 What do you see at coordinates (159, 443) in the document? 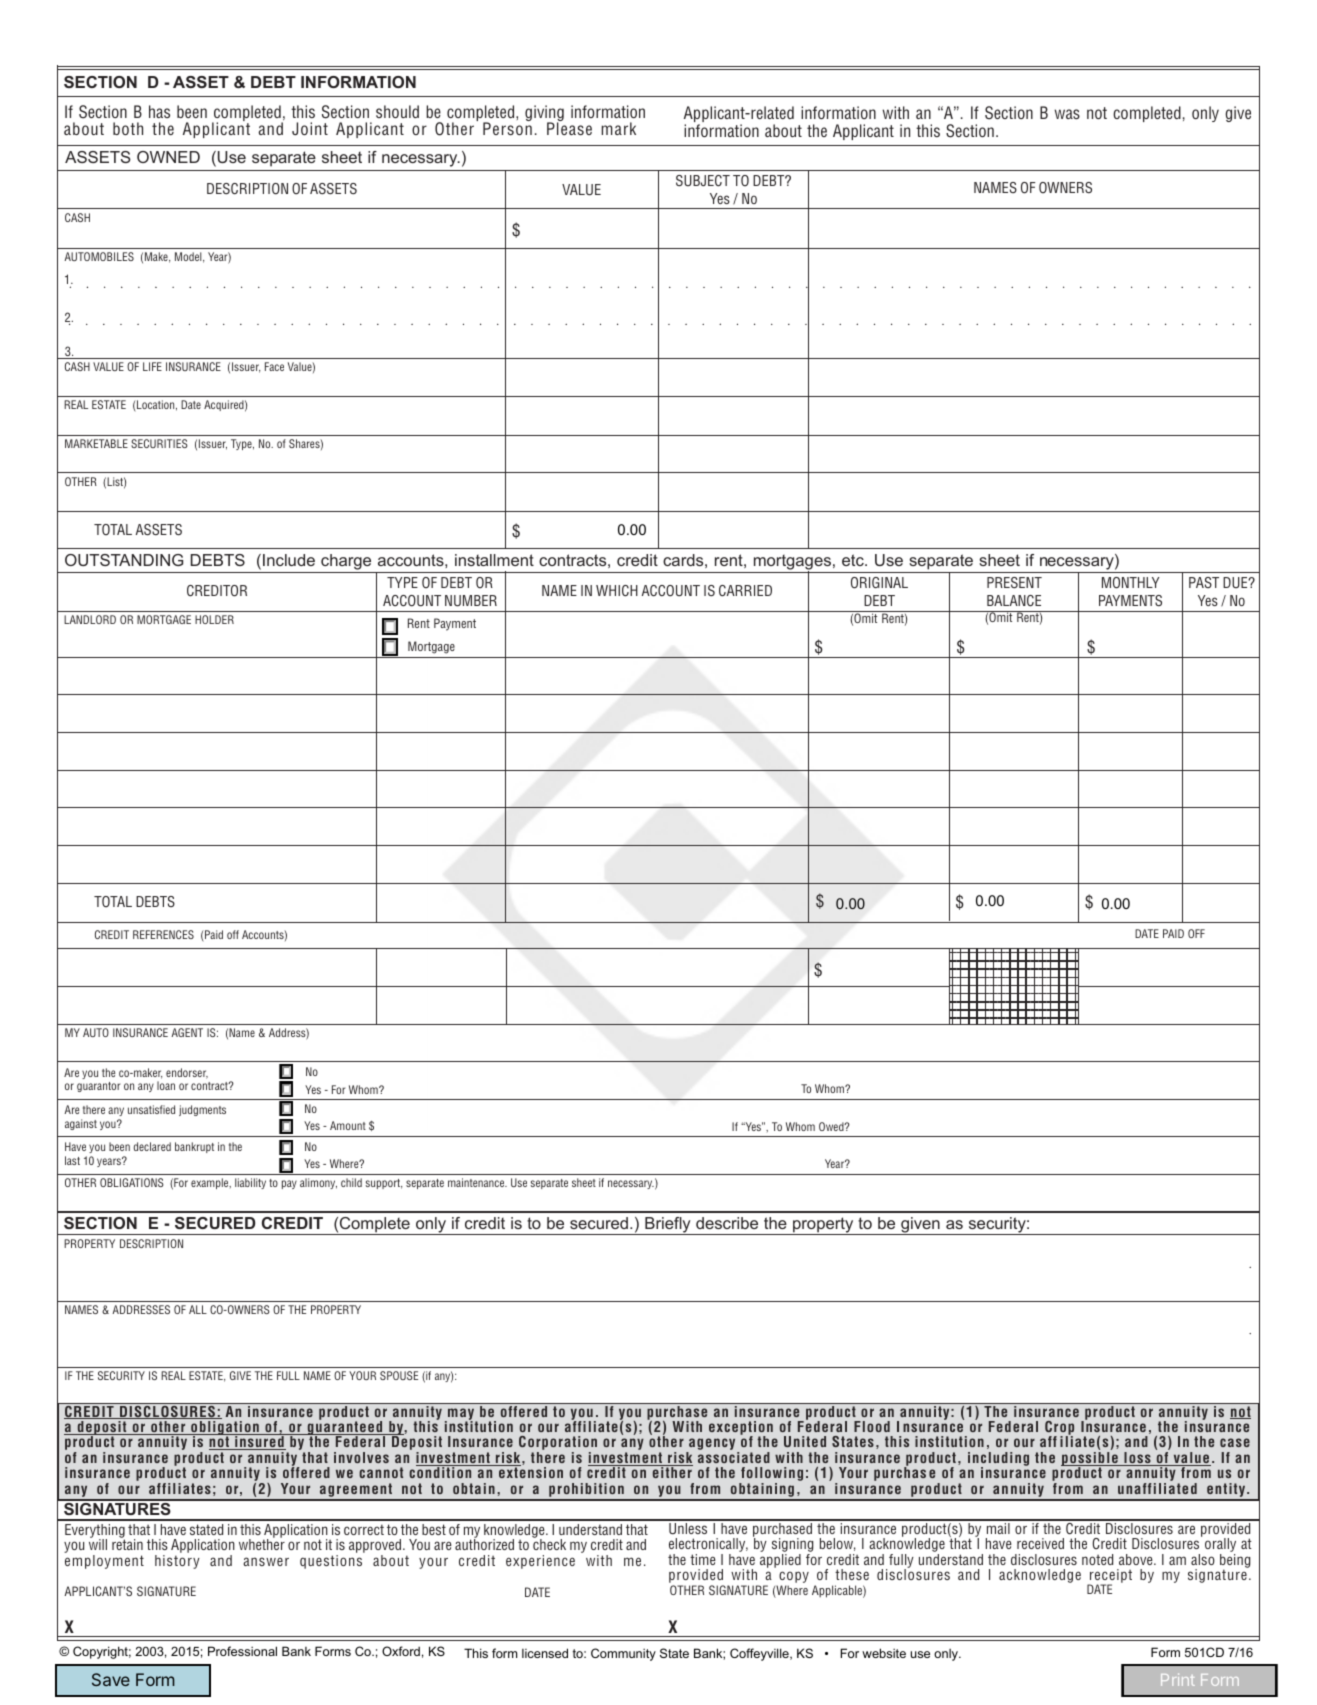
I see `SECURITIES` at bounding box center [159, 443].
